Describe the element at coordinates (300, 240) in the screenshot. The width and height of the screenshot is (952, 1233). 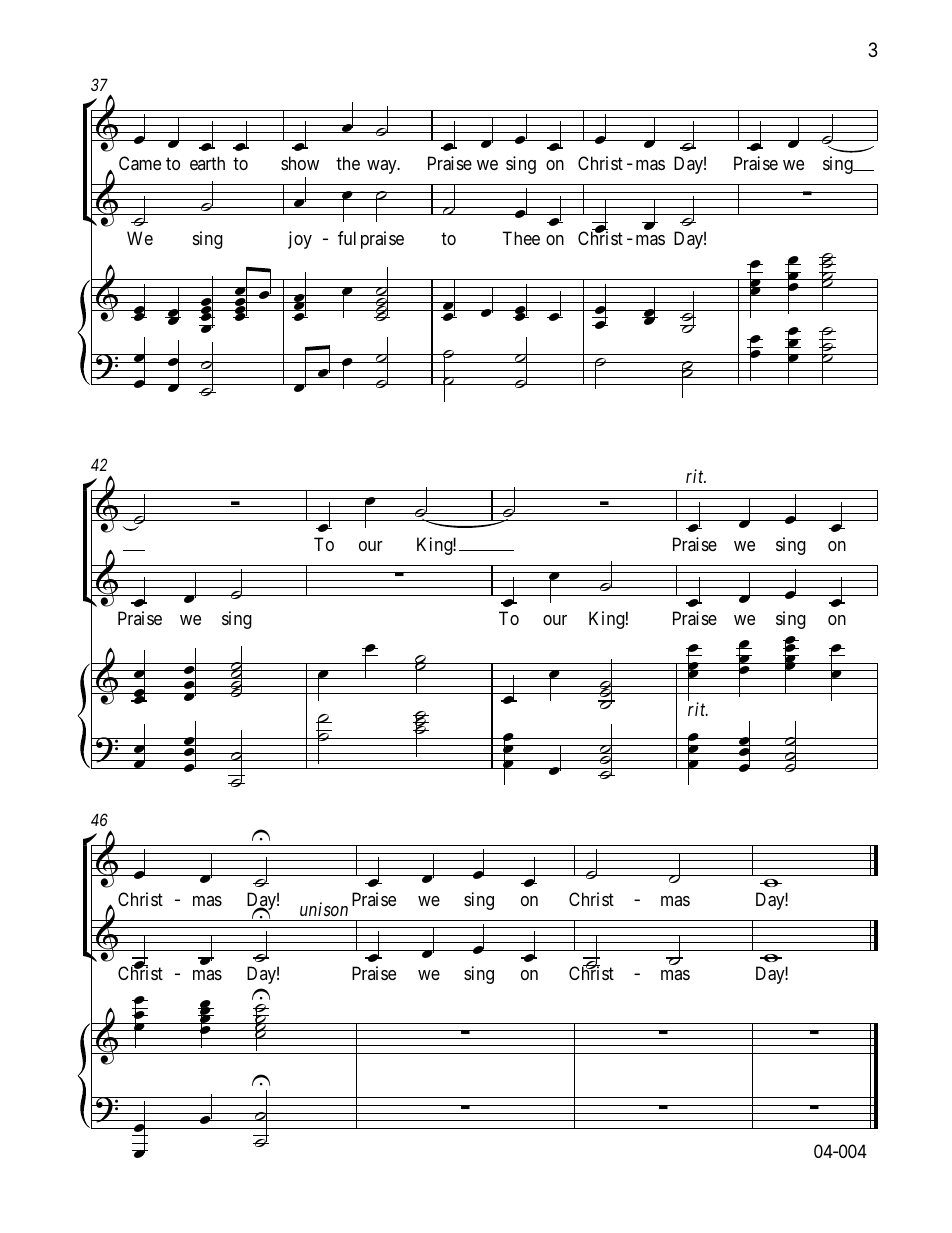
I see `joy` at that location.
